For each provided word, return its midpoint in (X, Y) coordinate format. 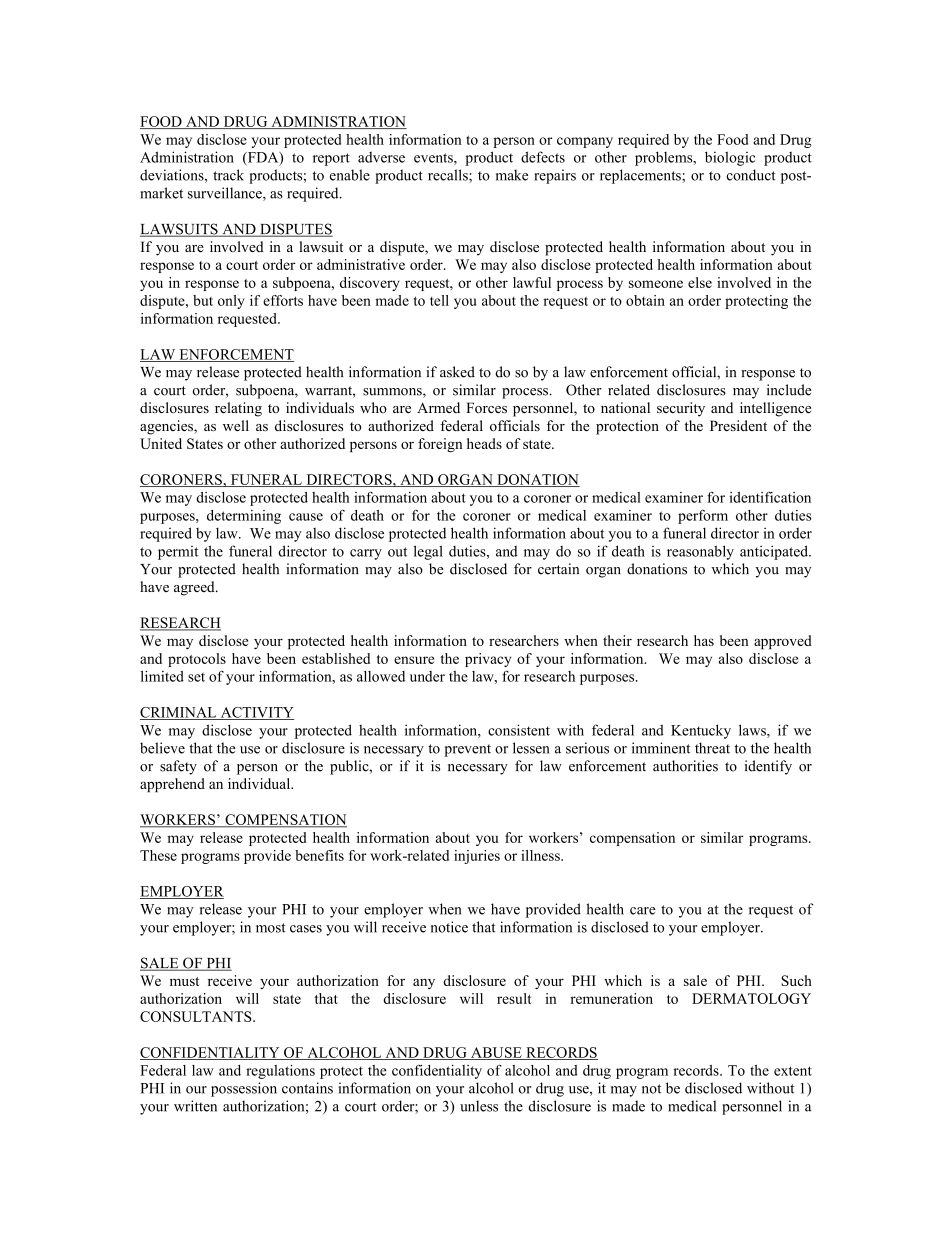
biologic (730, 158)
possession (244, 1089)
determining (244, 517)
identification (770, 497)
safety (178, 767)
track (228, 175)
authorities (685, 766)
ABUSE (496, 1053)
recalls (449, 176)
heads (484, 443)
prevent (467, 750)
